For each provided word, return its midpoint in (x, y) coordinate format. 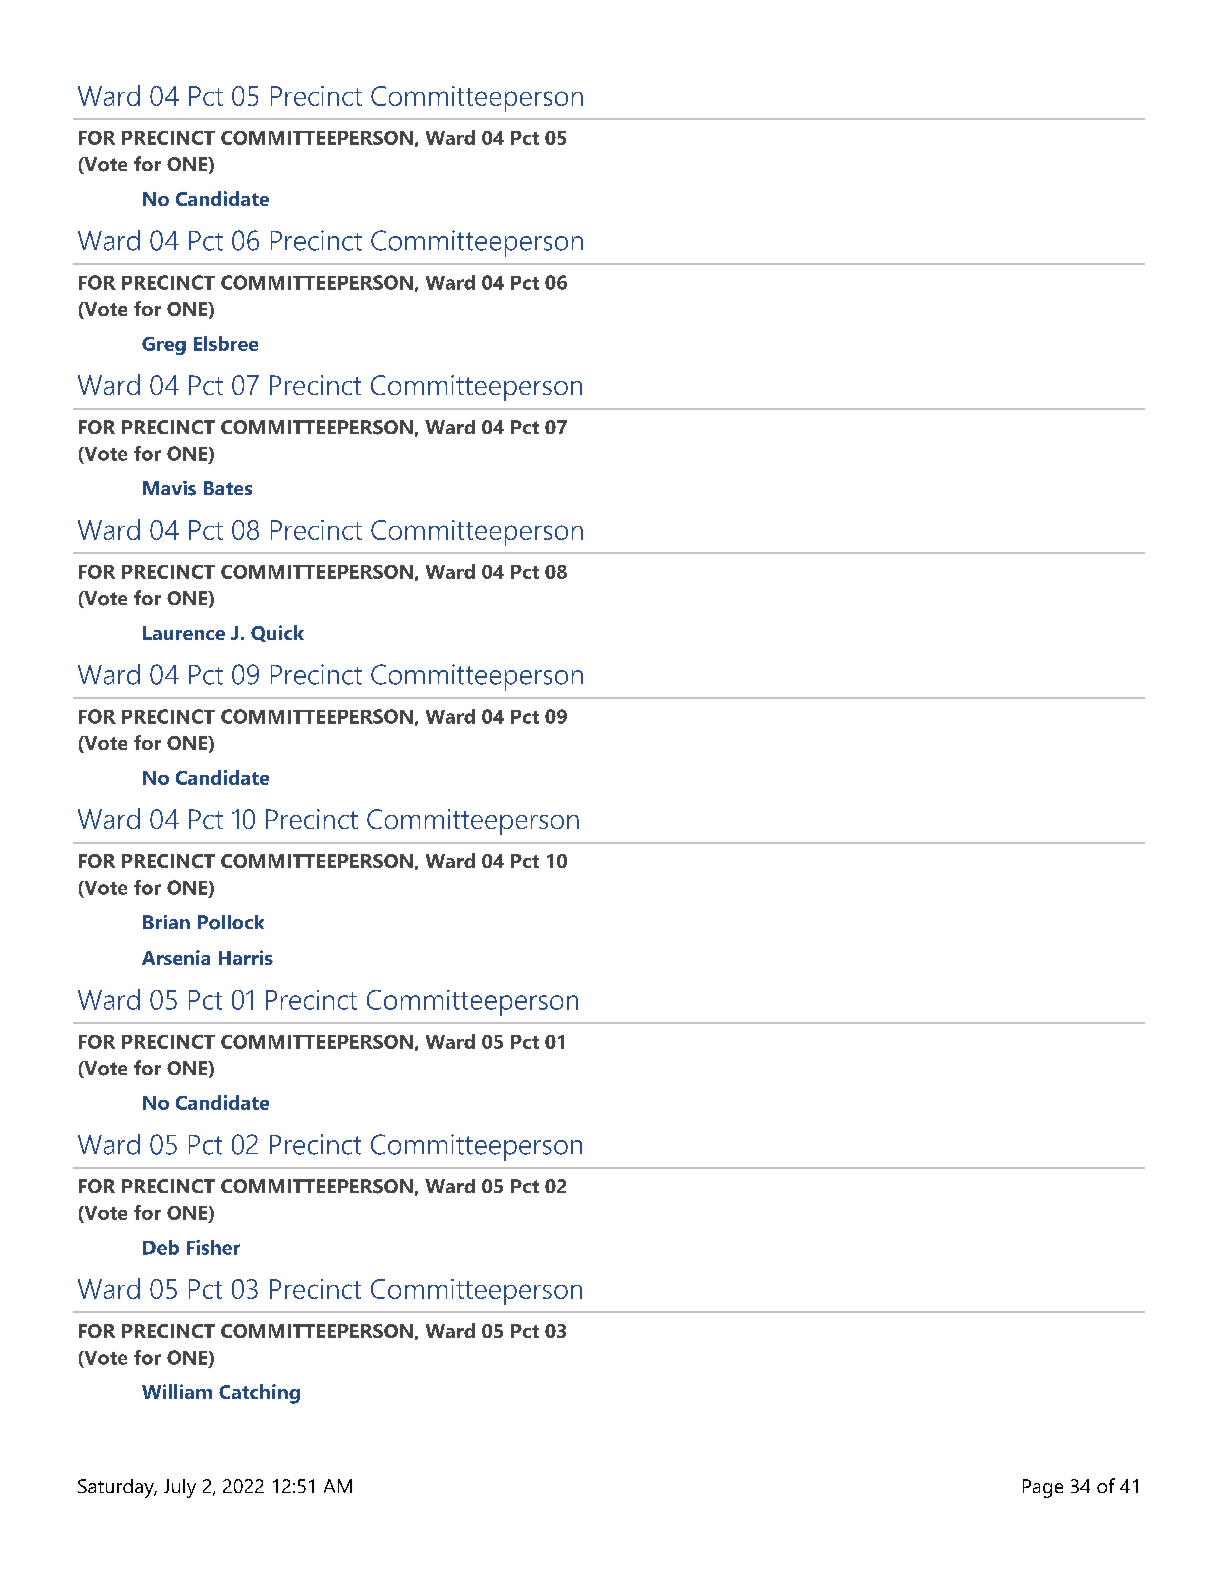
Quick (277, 633)
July (180, 1488)
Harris (246, 957)
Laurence (184, 633)
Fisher (213, 1247)
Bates (228, 488)
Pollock (231, 922)
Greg (164, 346)
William (177, 1391)
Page (1043, 1488)
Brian (166, 922)
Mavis (169, 488)
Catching (259, 1394)
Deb (161, 1247)
